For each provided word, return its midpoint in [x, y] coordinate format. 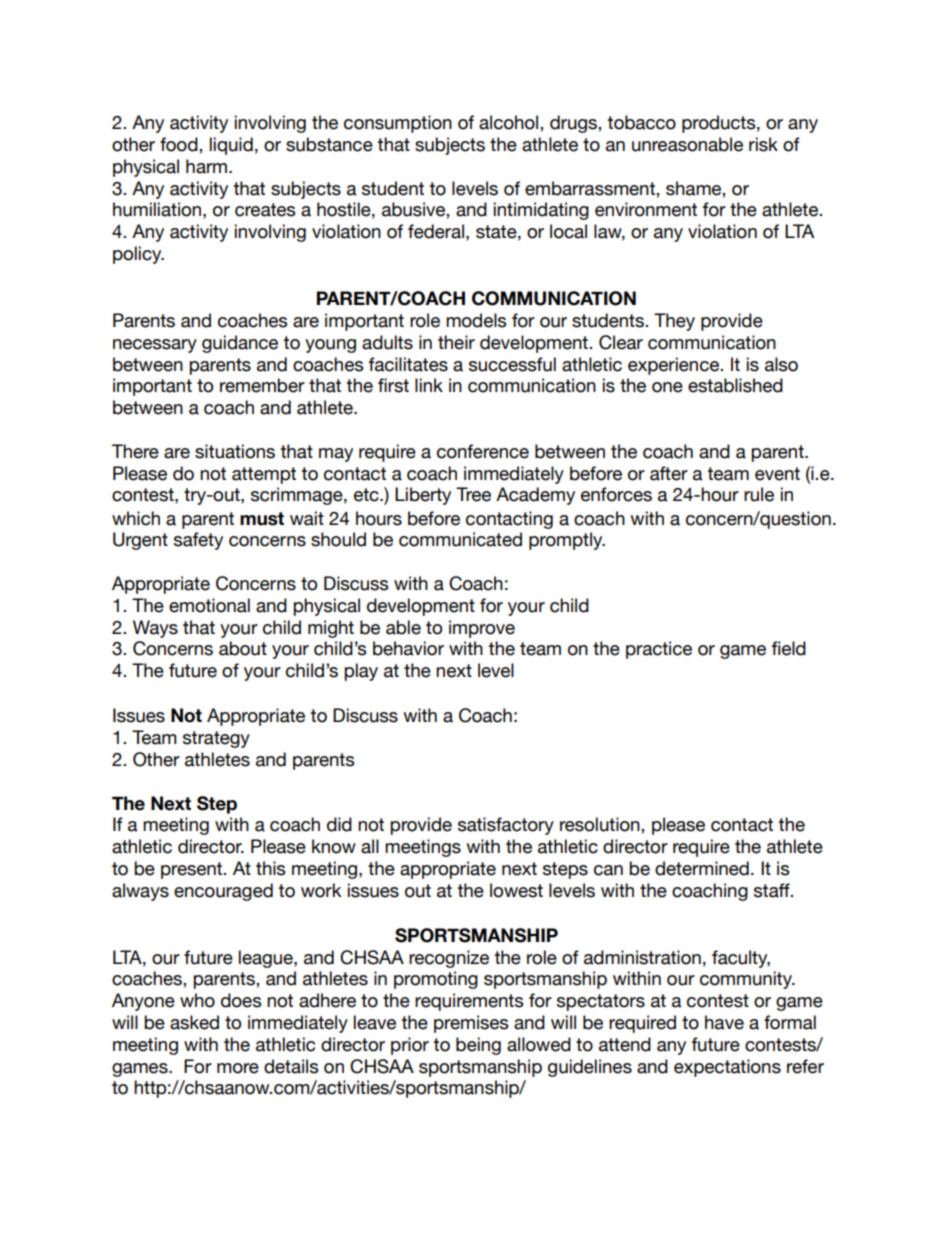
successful [512, 364]
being [478, 1046]
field [789, 648]
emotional [209, 605]
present [193, 870]
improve [482, 629]
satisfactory [506, 826]
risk [763, 144]
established [735, 385]
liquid [231, 146]
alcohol [510, 122]
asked [194, 1022]
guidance [240, 344]
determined [702, 868]
